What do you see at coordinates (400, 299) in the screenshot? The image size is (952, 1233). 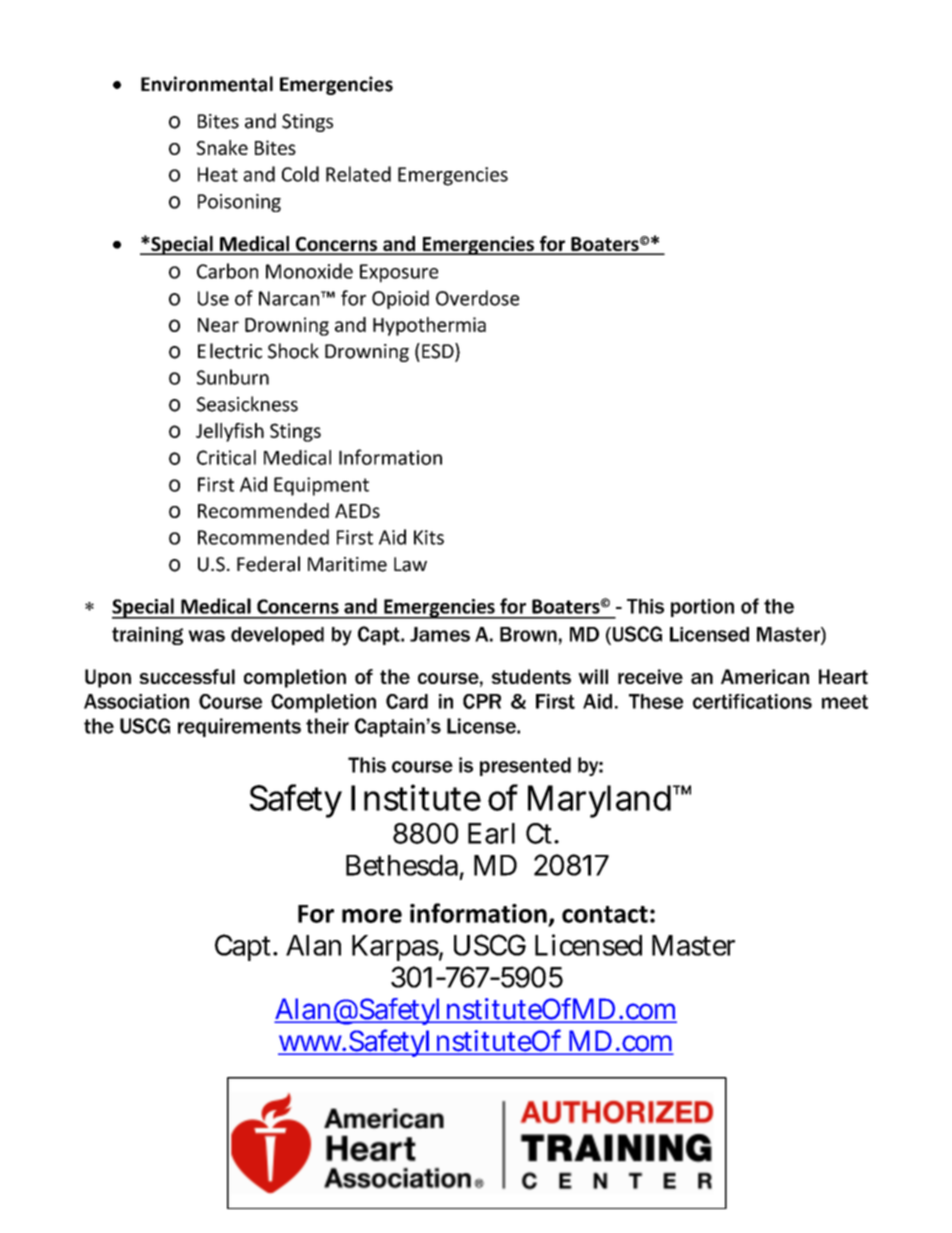 I see `Opioid` at bounding box center [400, 299].
